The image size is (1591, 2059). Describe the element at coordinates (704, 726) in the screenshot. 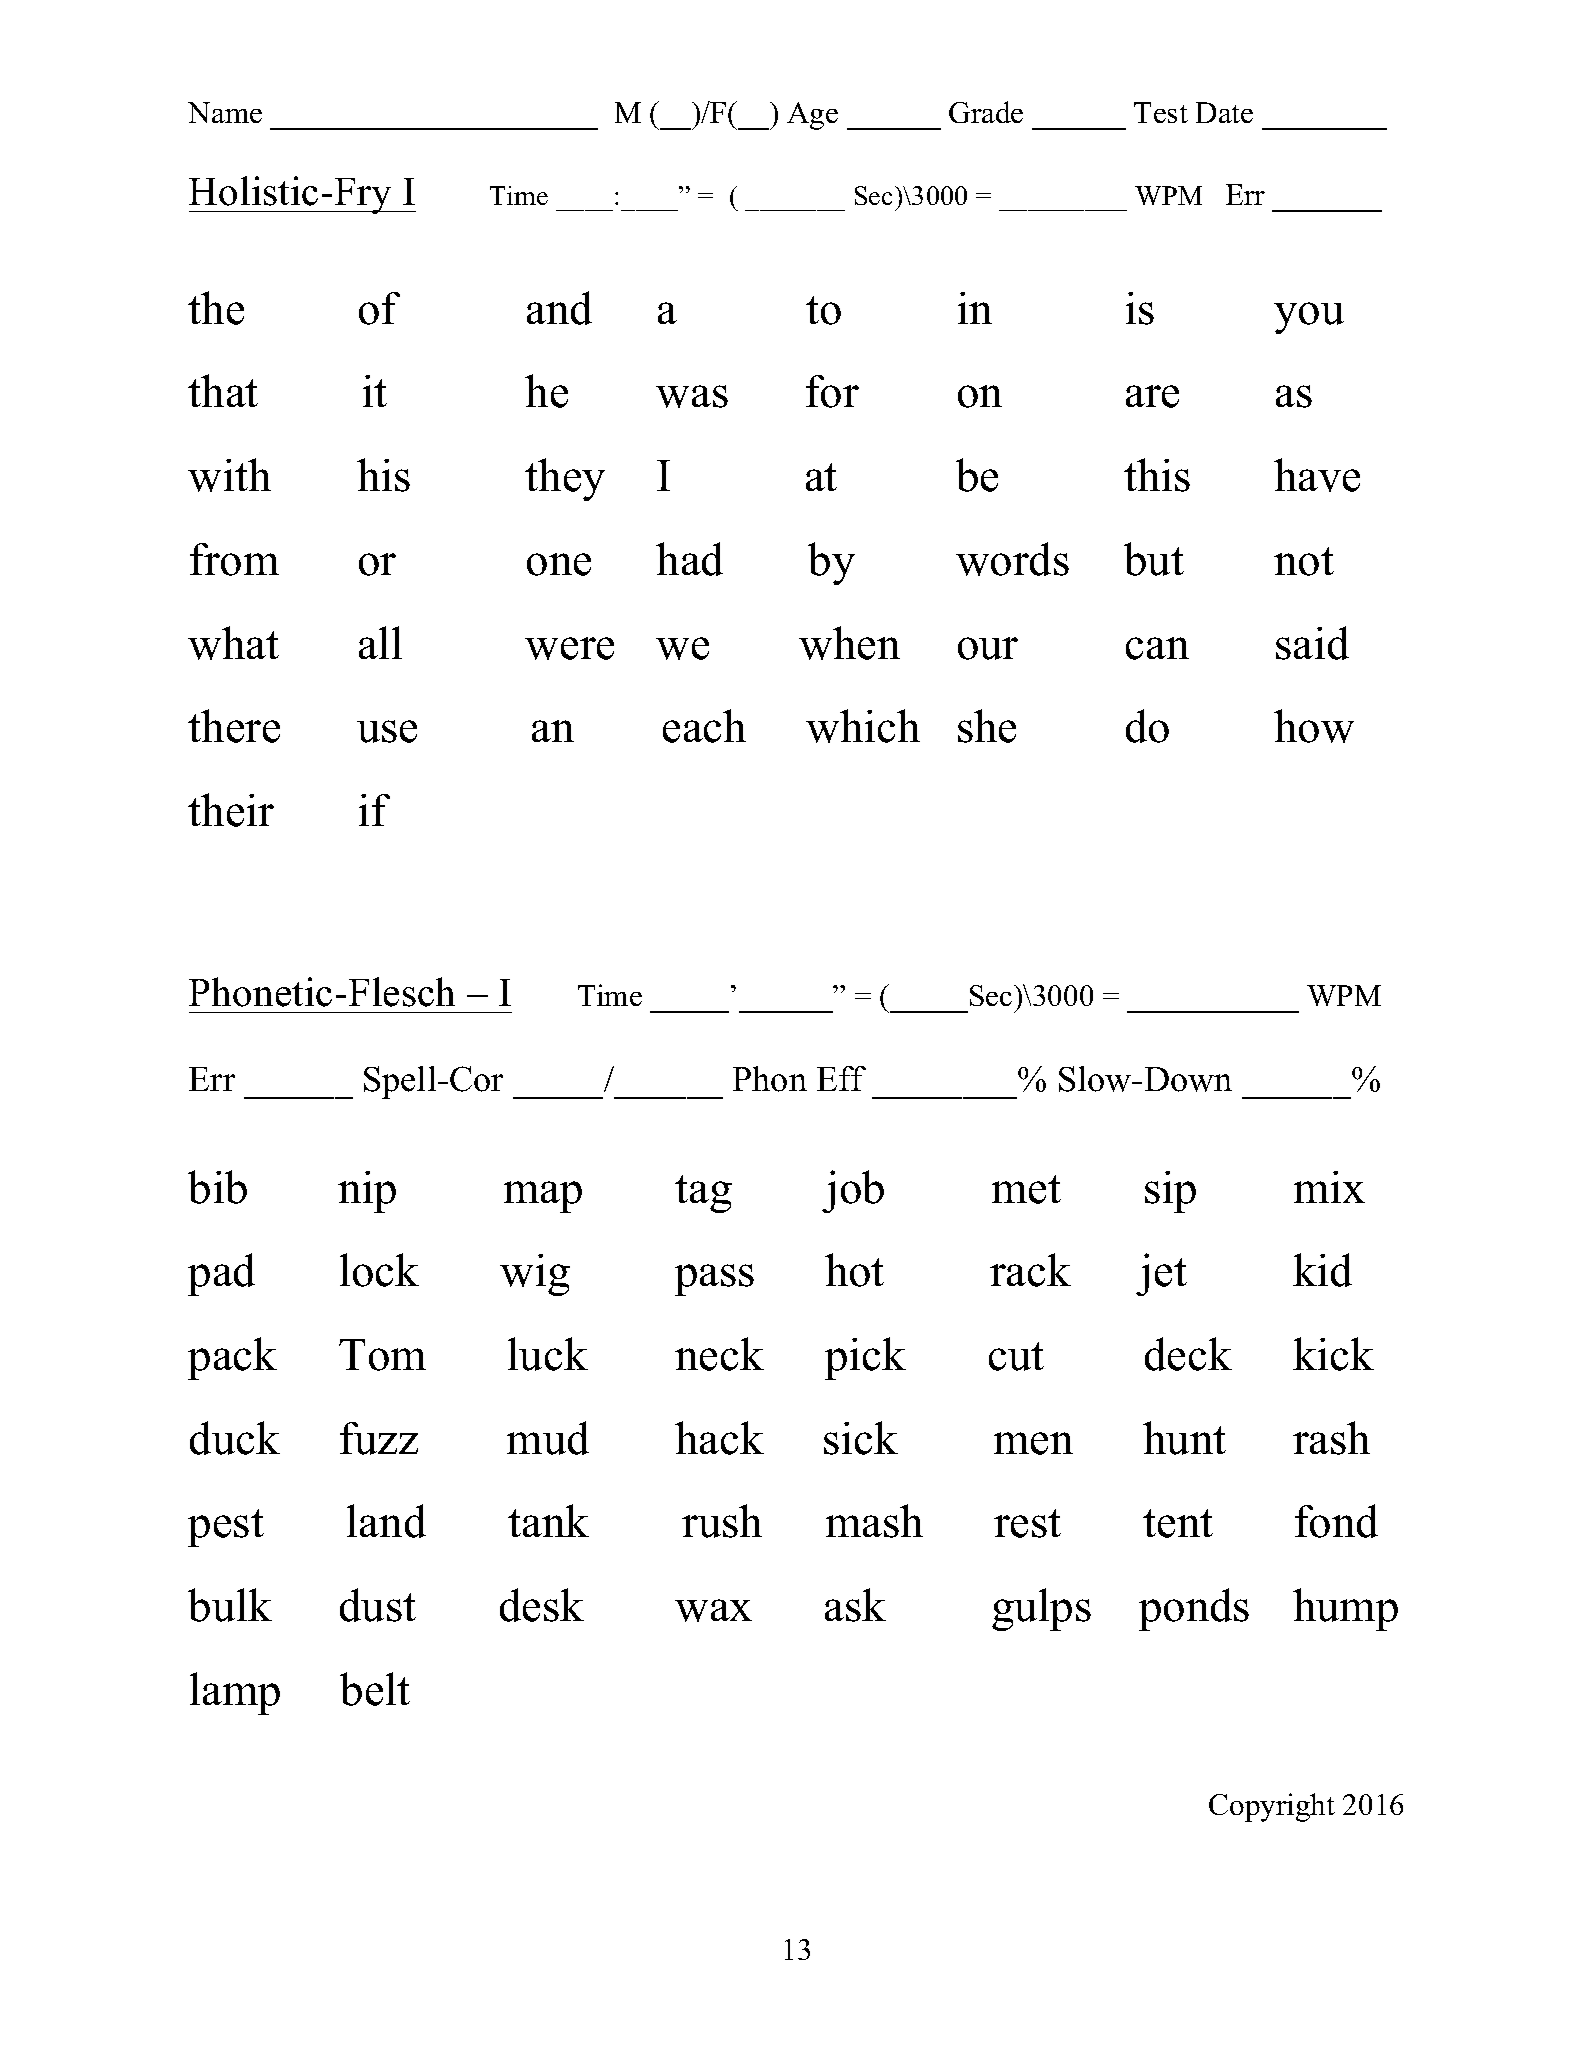

I see `each` at that location.
